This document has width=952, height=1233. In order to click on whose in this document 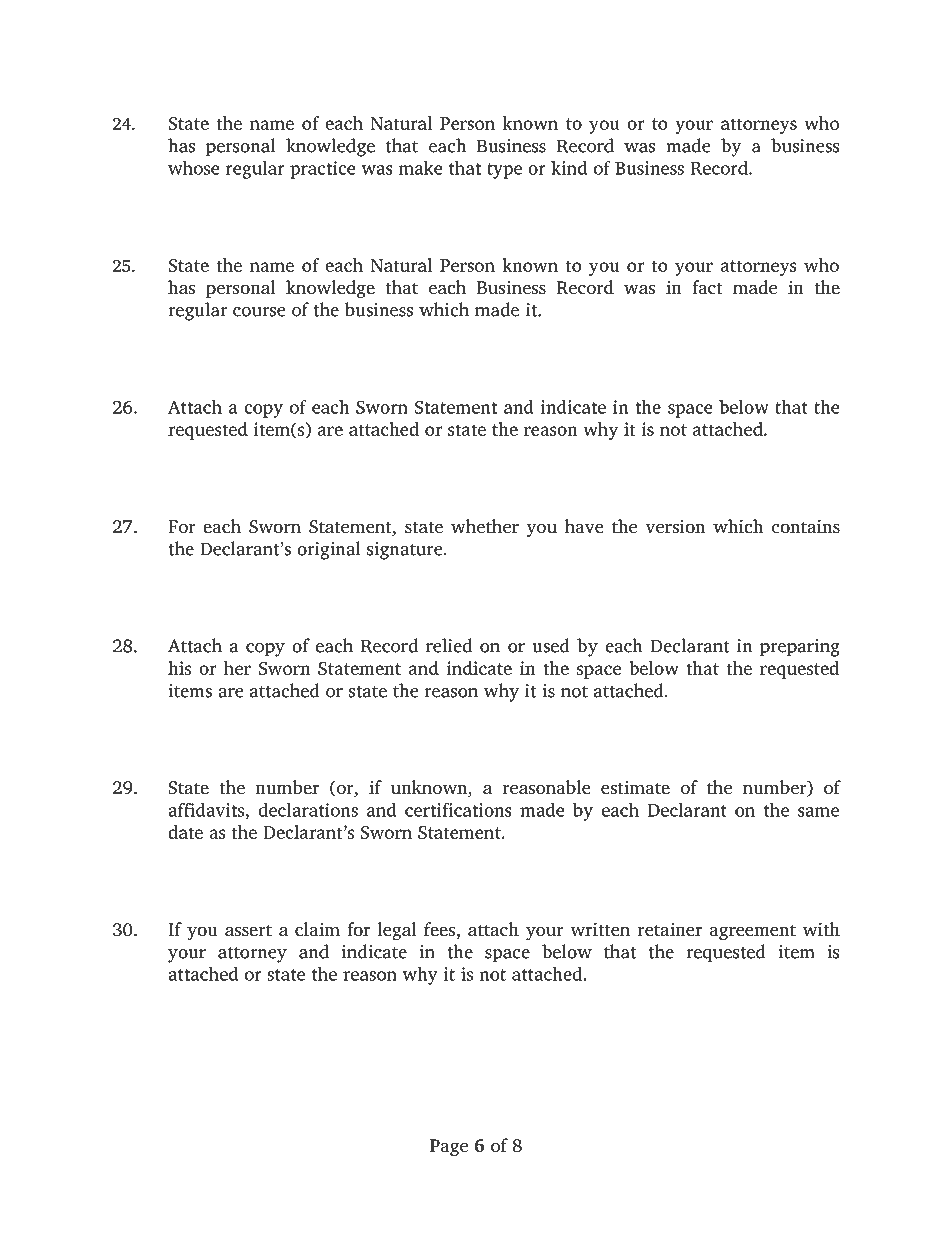, I will do `click(193, 167)`.
